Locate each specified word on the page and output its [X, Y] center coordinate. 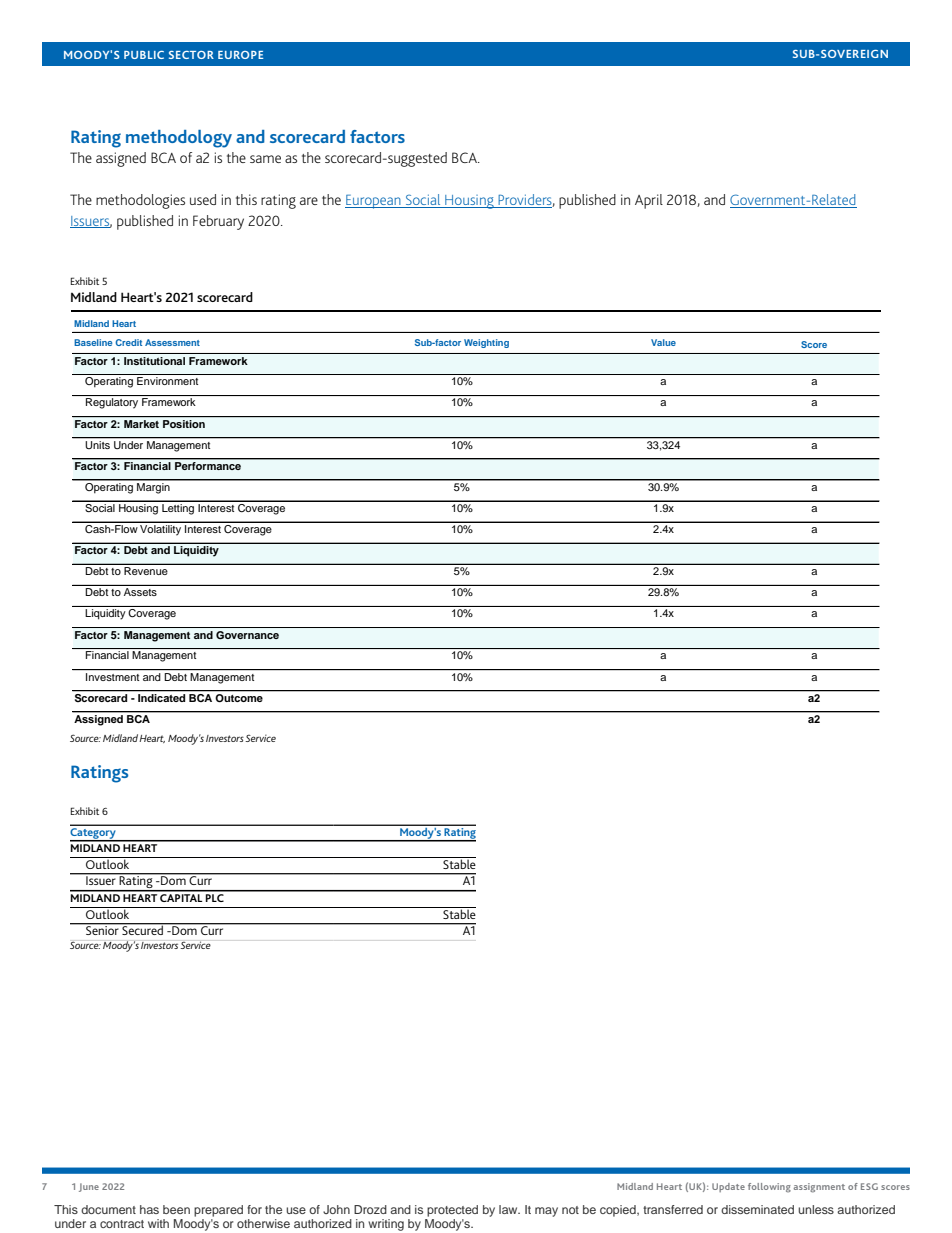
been [176, 1209]
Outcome [239, 697]
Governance [247, 635]
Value [663, 342]
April [649, 201]
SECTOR [191, 55]
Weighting [486, 343]
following [769, 1188]
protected [452, 1211]
